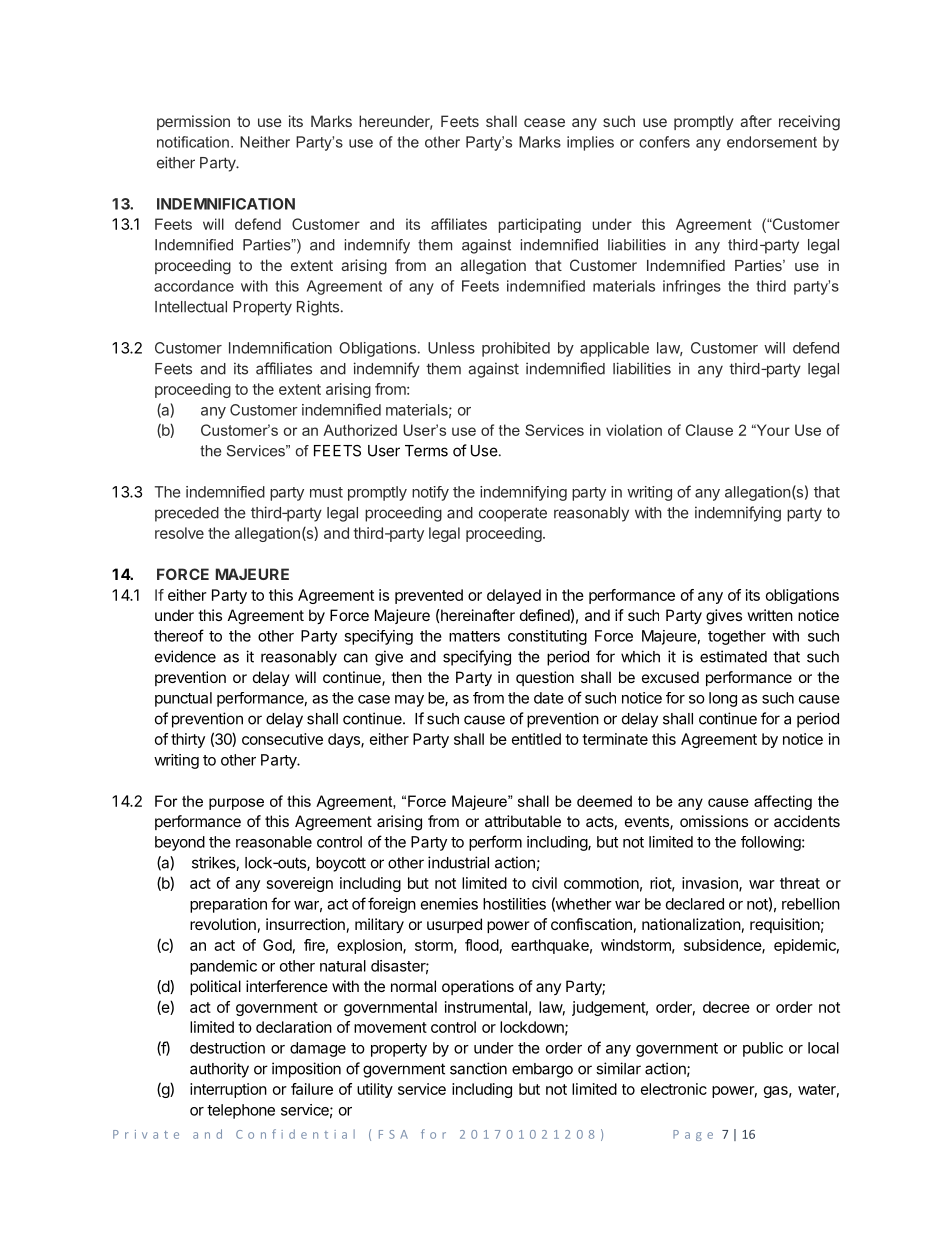 This page has width=952, height=1233. I want to click on Clause, so click(709, 430).
